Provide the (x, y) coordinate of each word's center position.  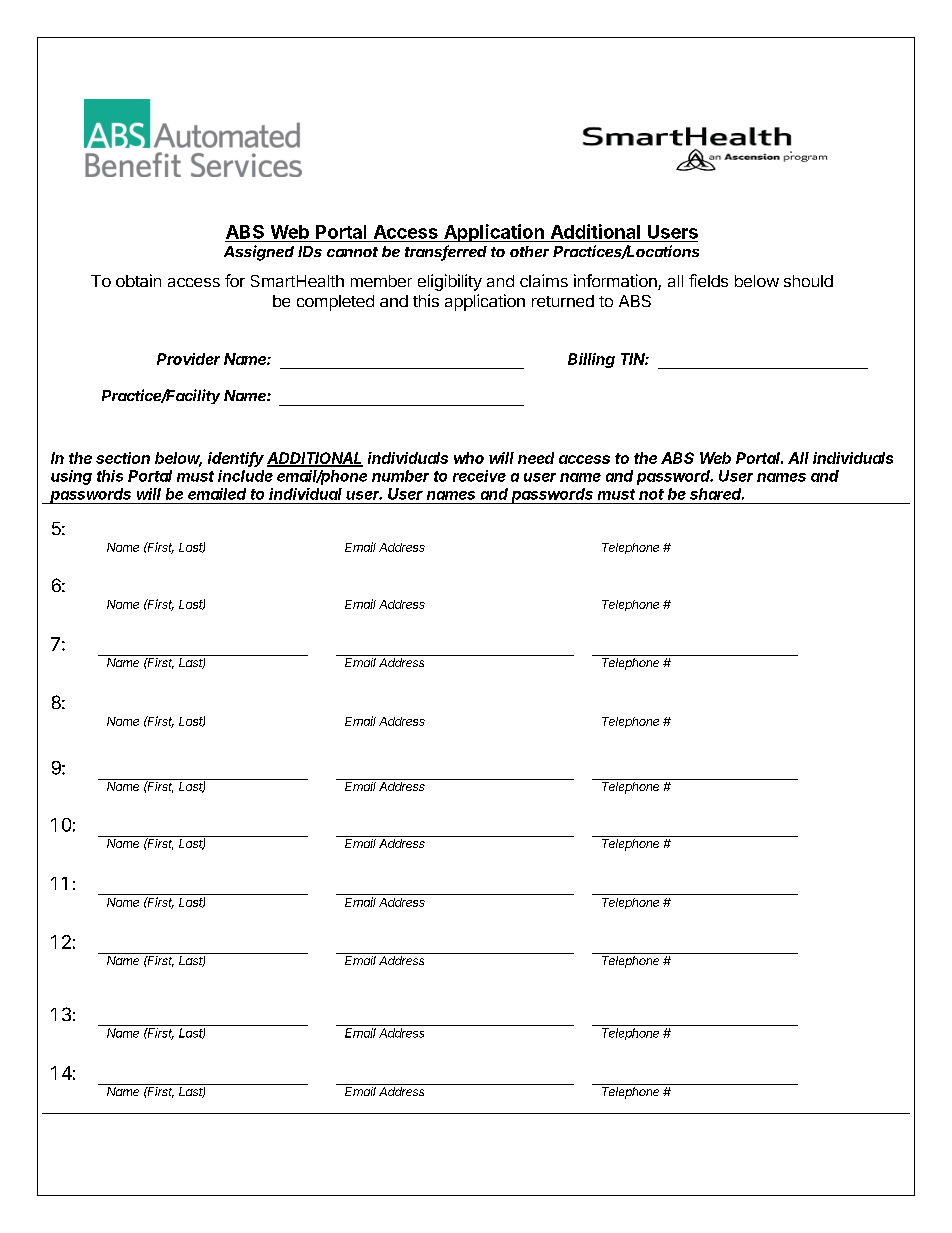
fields (708, 280)
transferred (446, 252)
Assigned (259, 253)
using (71, 477)
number (400, 476)
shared (717, 494)
